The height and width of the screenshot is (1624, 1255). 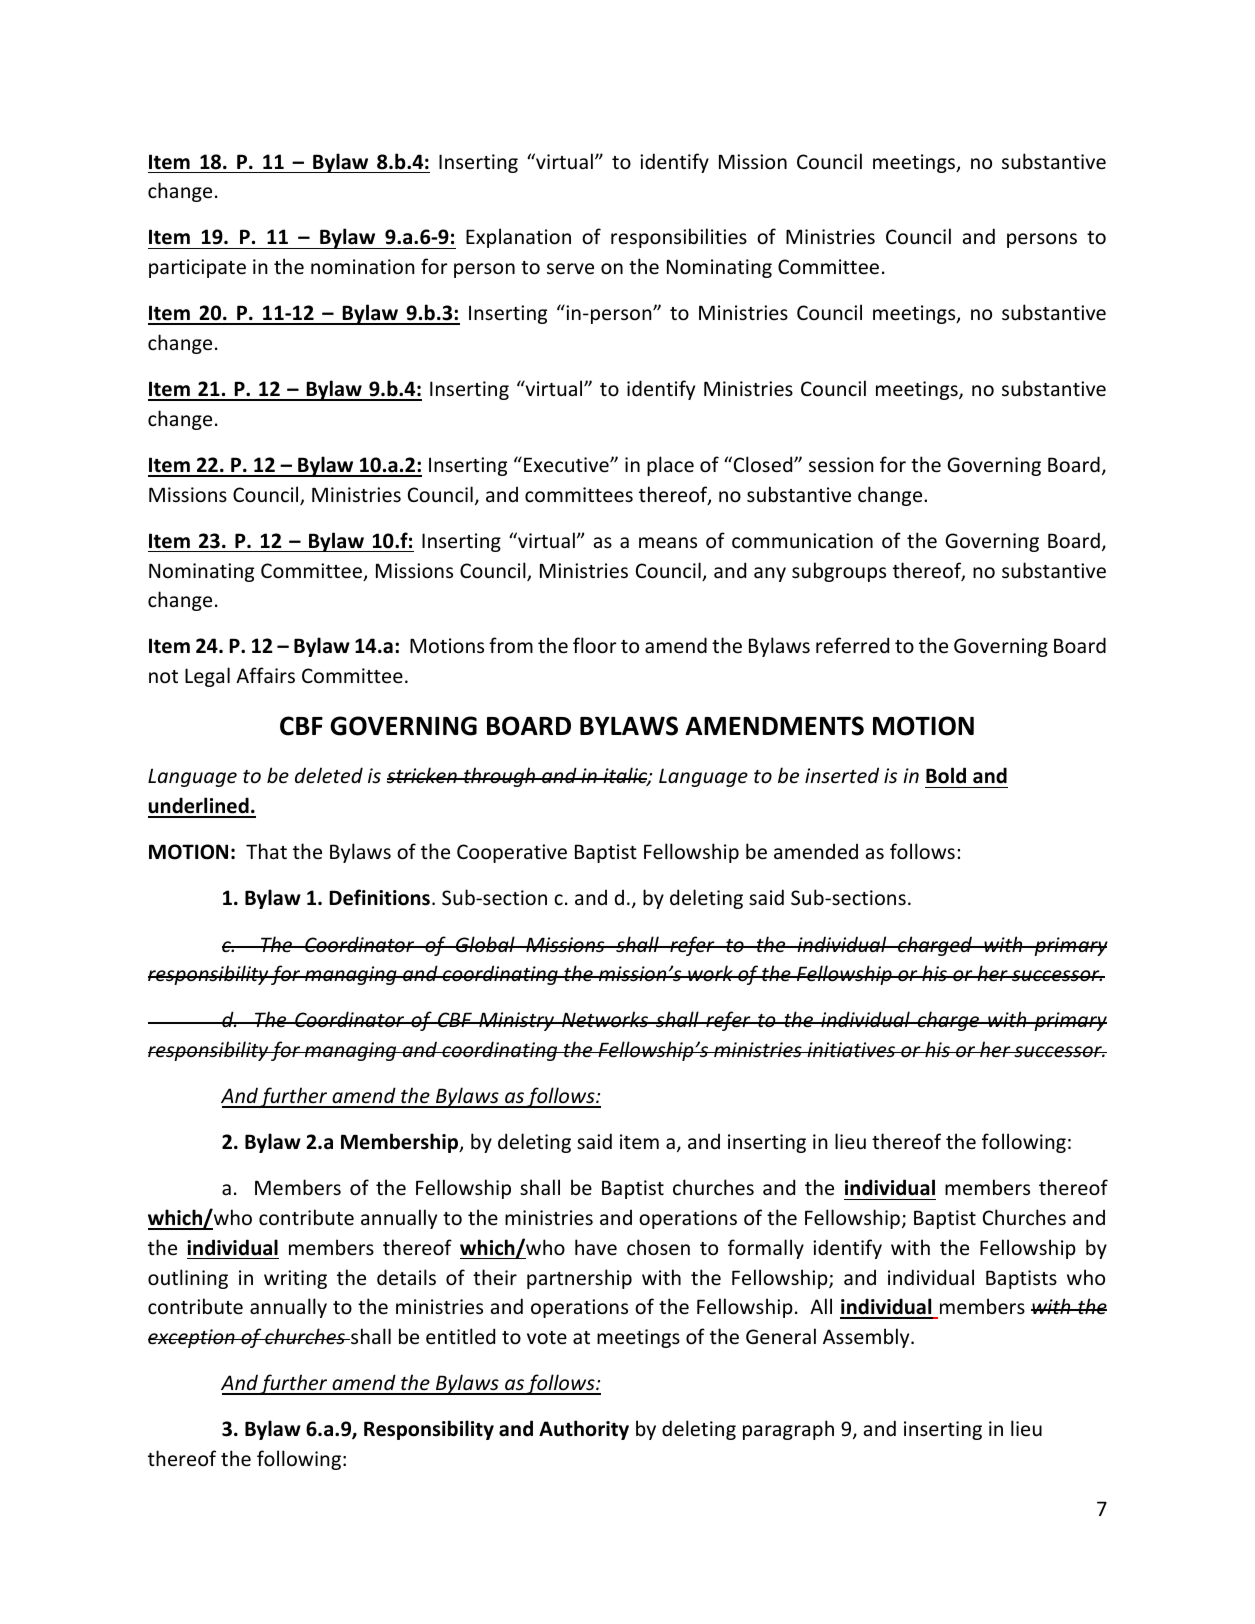 What do you see at coordinates (266, 851) in the screenshot?
I see `That` at bounding box center [266, 851].
